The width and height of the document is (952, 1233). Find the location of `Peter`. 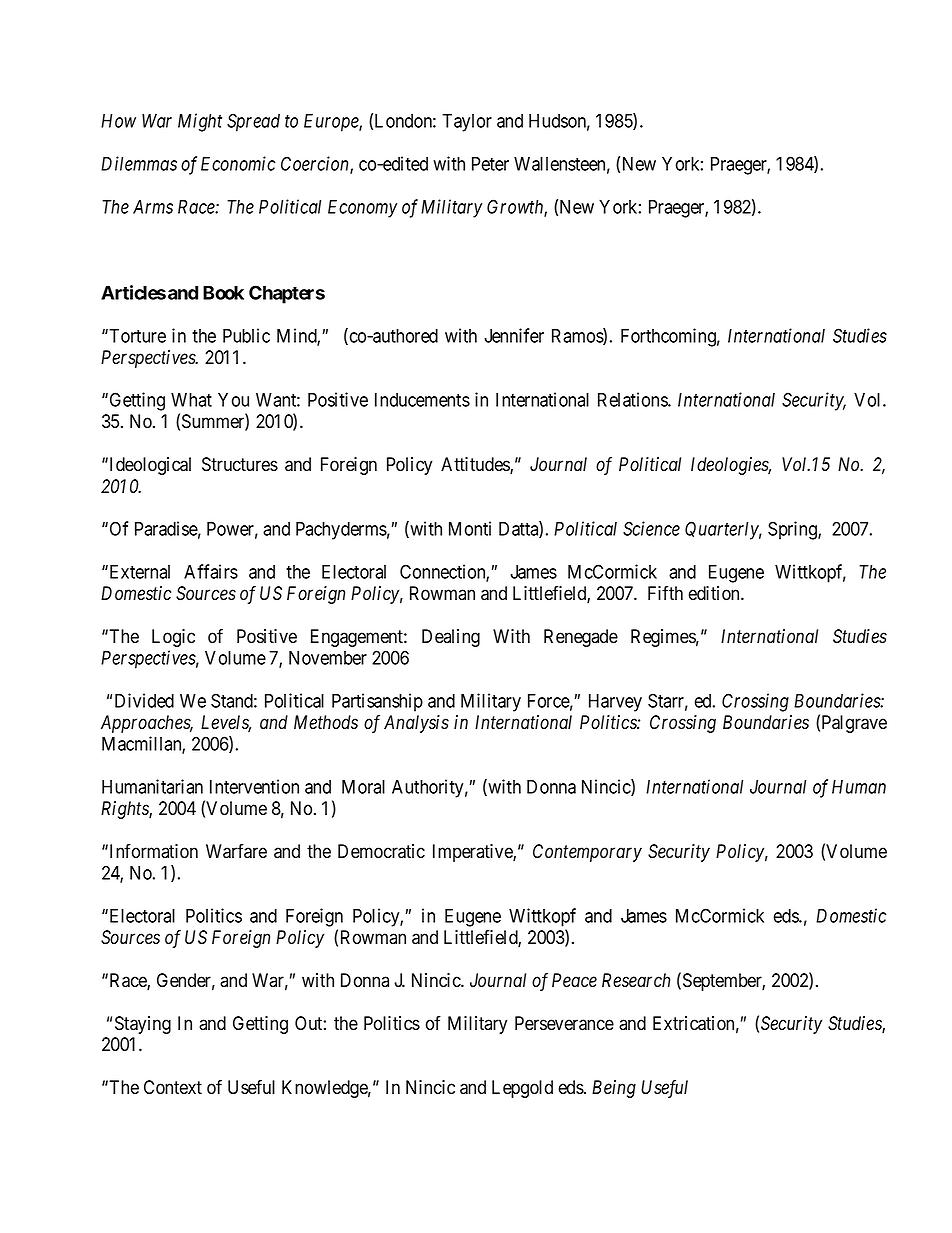

Peter is located at coordinates (490, 164).
